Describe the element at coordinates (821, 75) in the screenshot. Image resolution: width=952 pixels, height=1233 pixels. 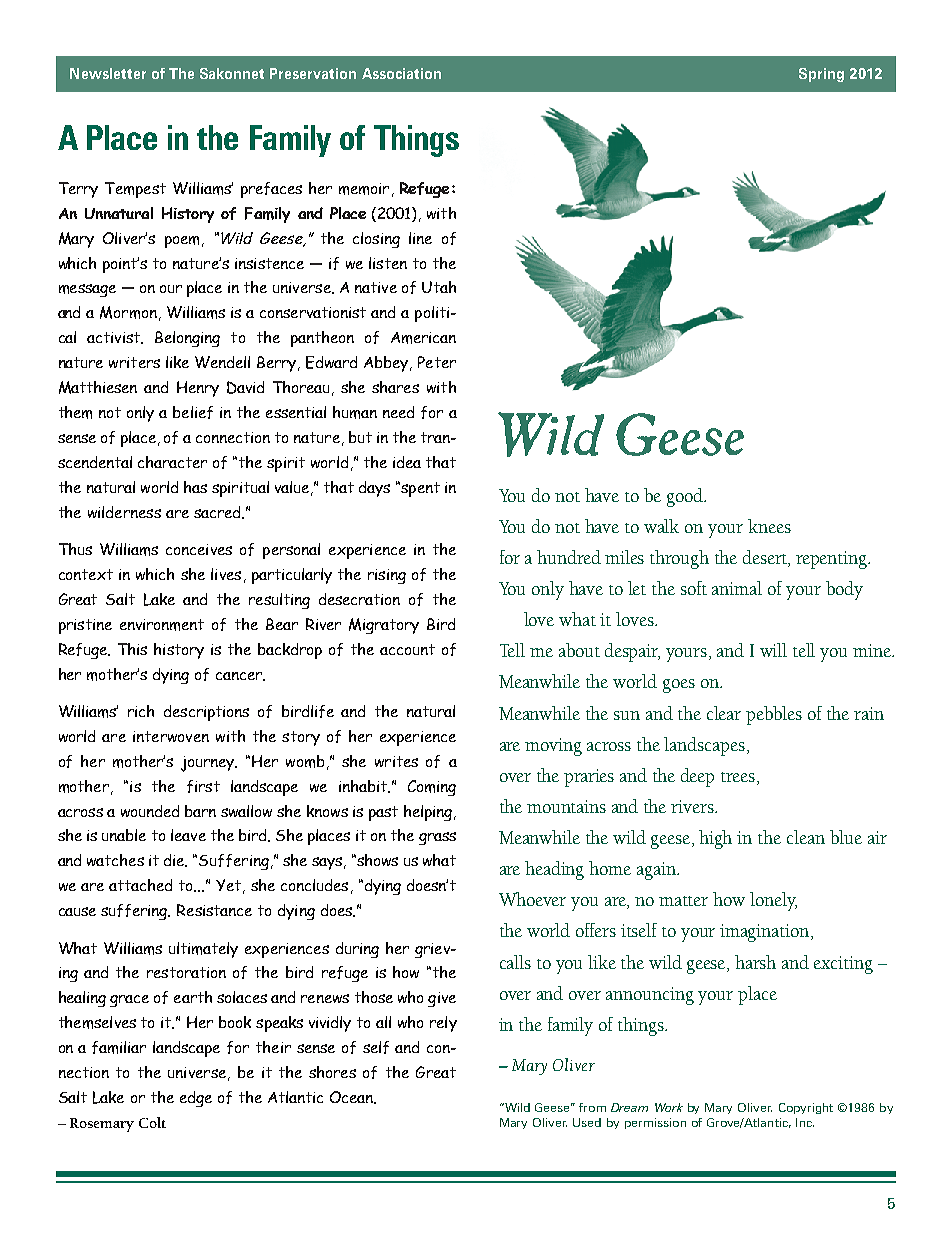
I see `Spring` at that location.
